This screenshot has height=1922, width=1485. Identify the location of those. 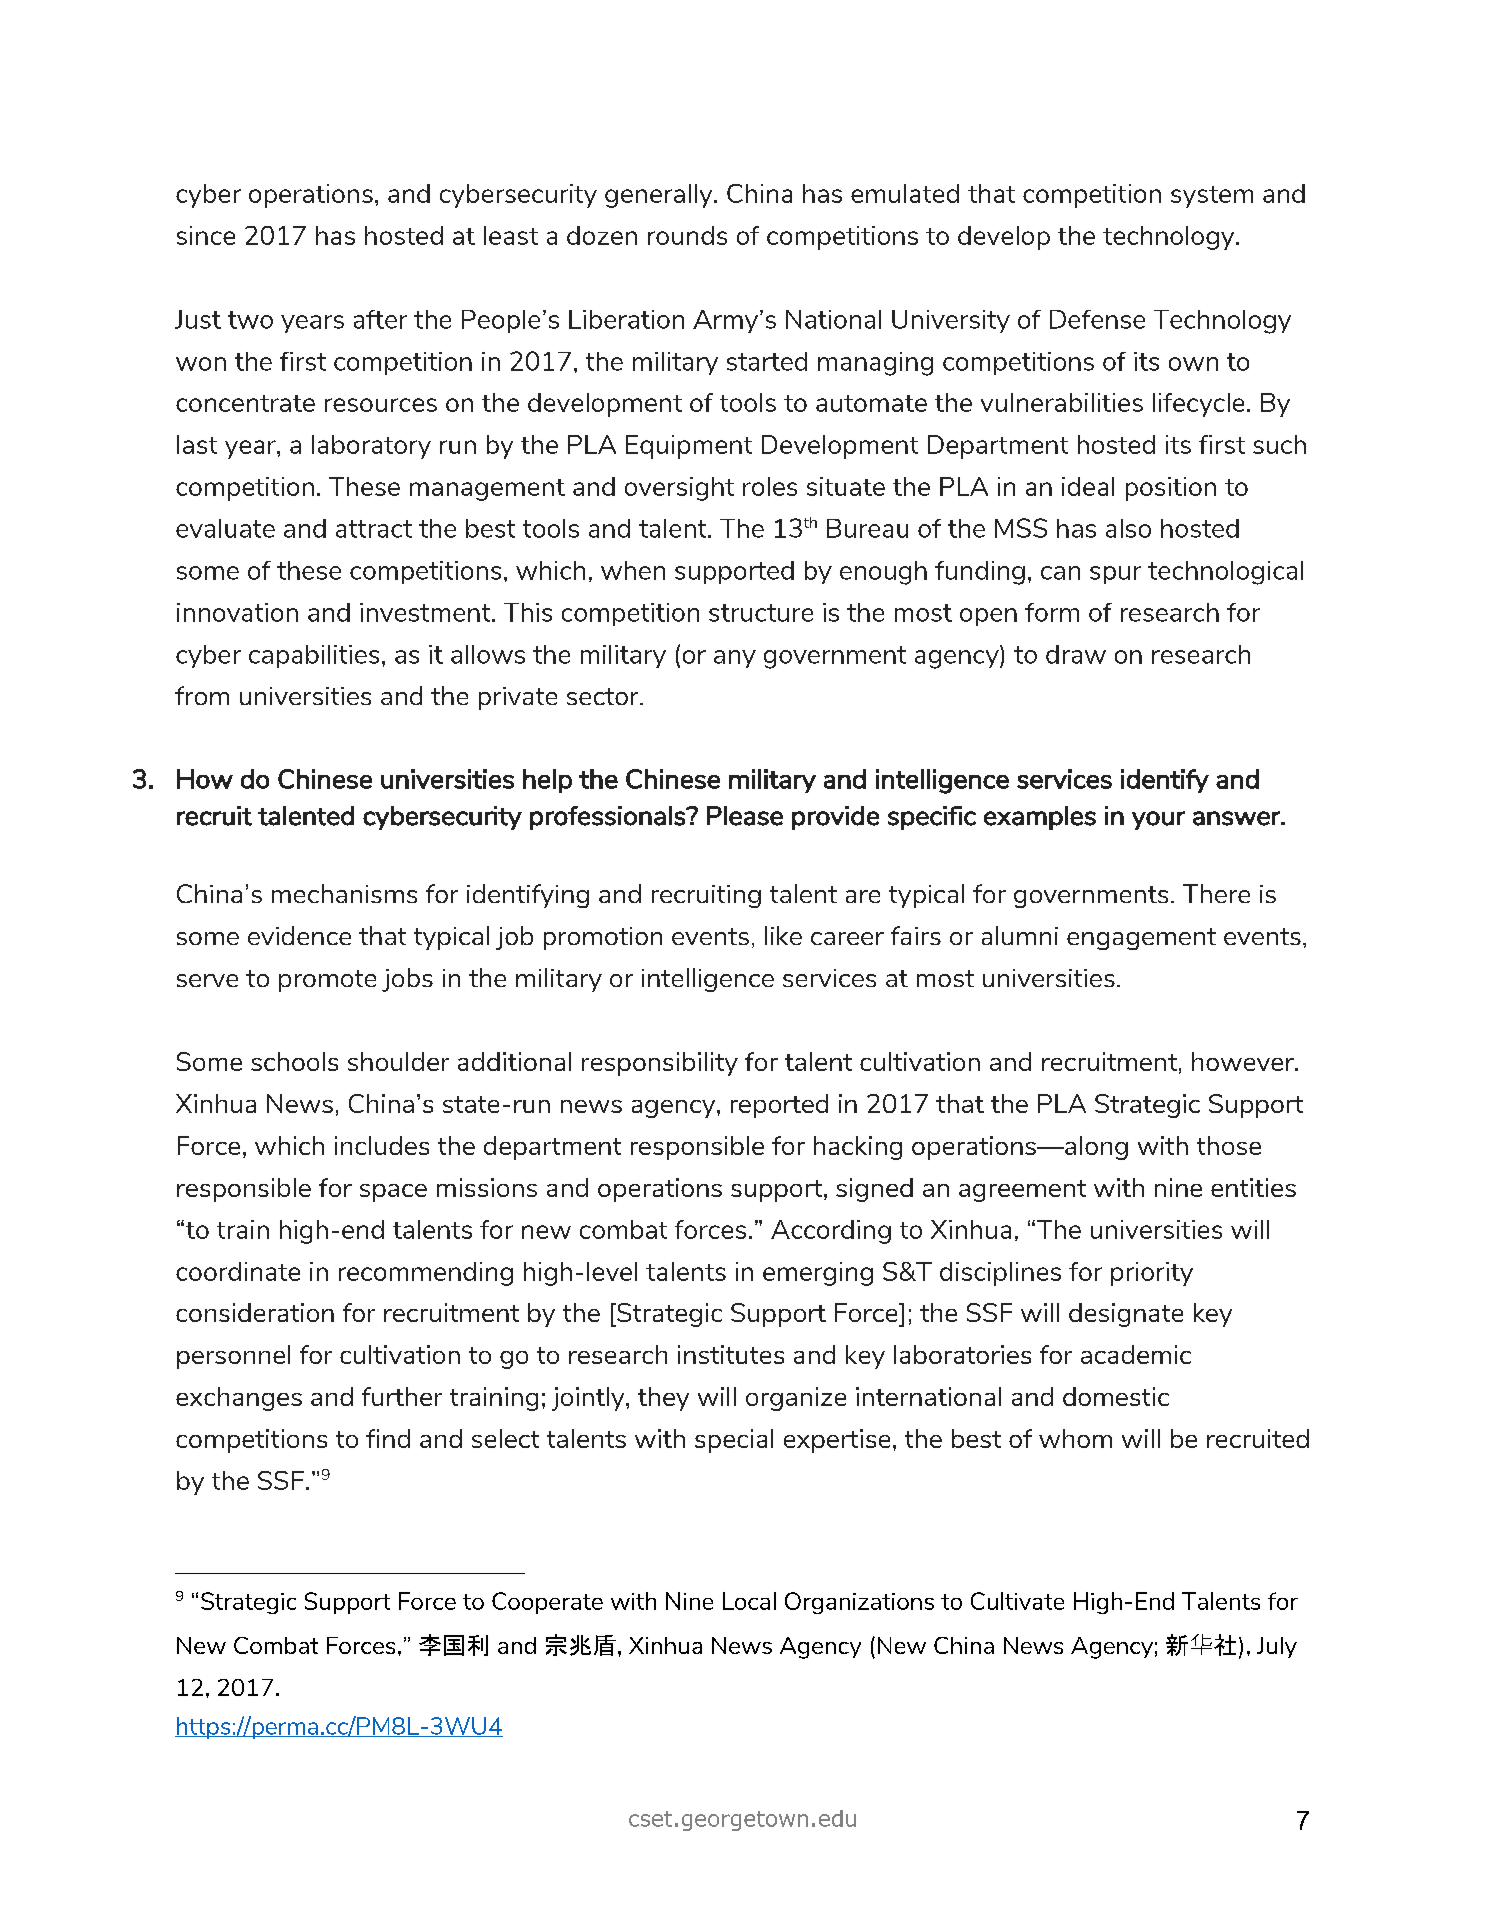
(1229, 1145).
